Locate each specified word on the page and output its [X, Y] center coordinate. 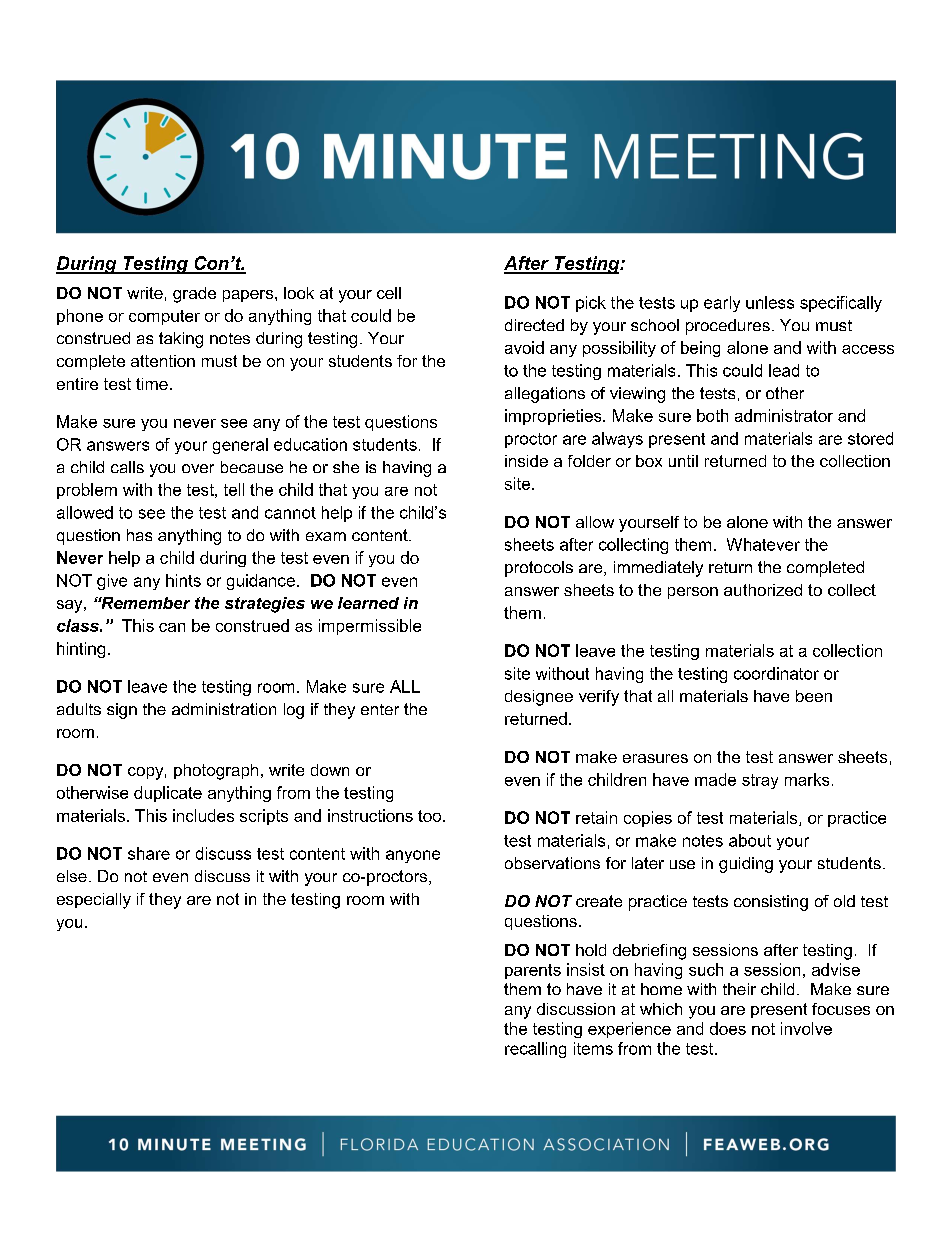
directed [534, 325]
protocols [539, 569]
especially [94, 901]
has [139, 535]
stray [760, 781]
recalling [535, 1050]
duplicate [168, 794]
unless [770, 302]
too [431, 816]
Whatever [763, 544]
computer [164, 317]
